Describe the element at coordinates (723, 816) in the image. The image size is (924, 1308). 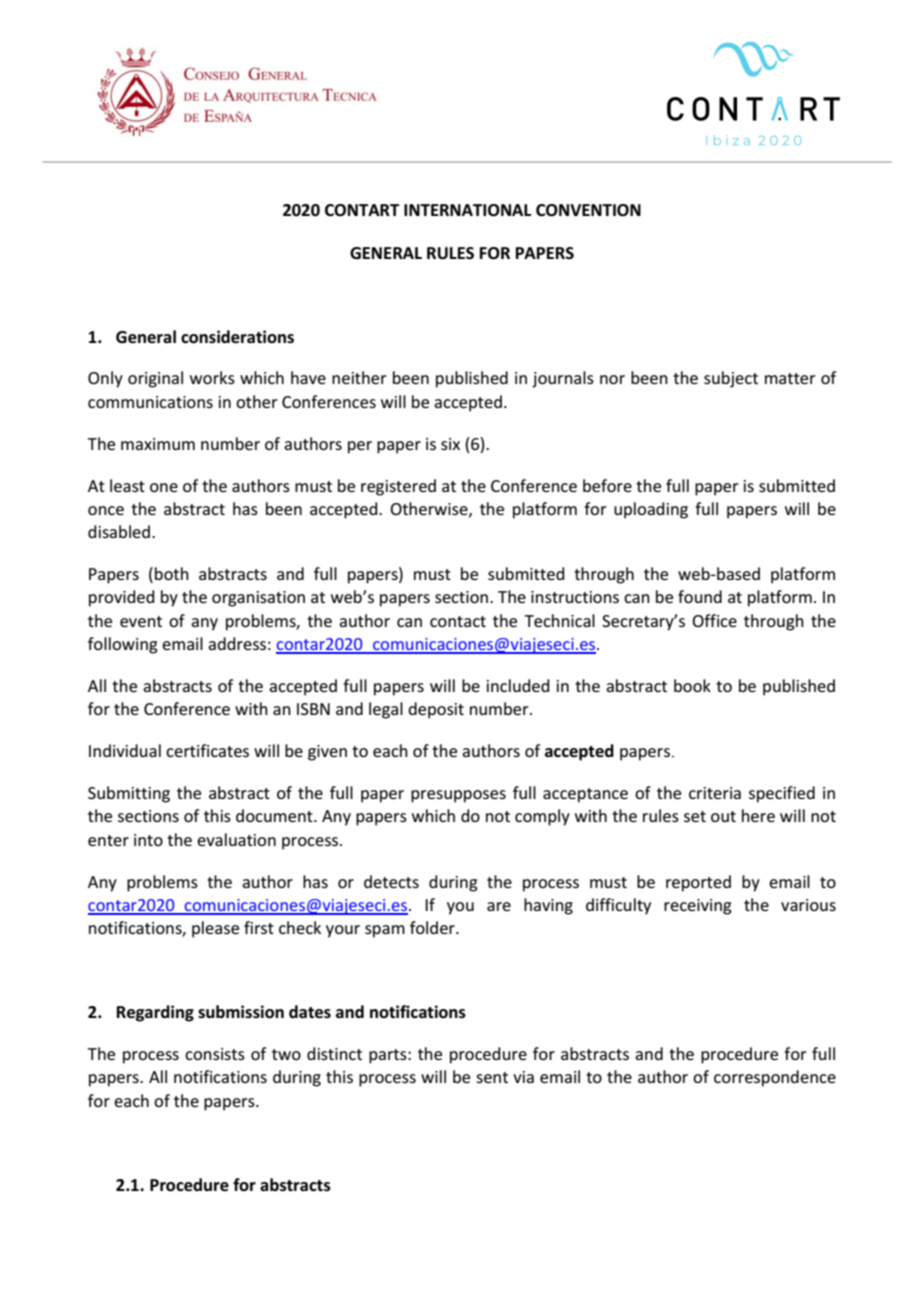
I see `out` at that location.
